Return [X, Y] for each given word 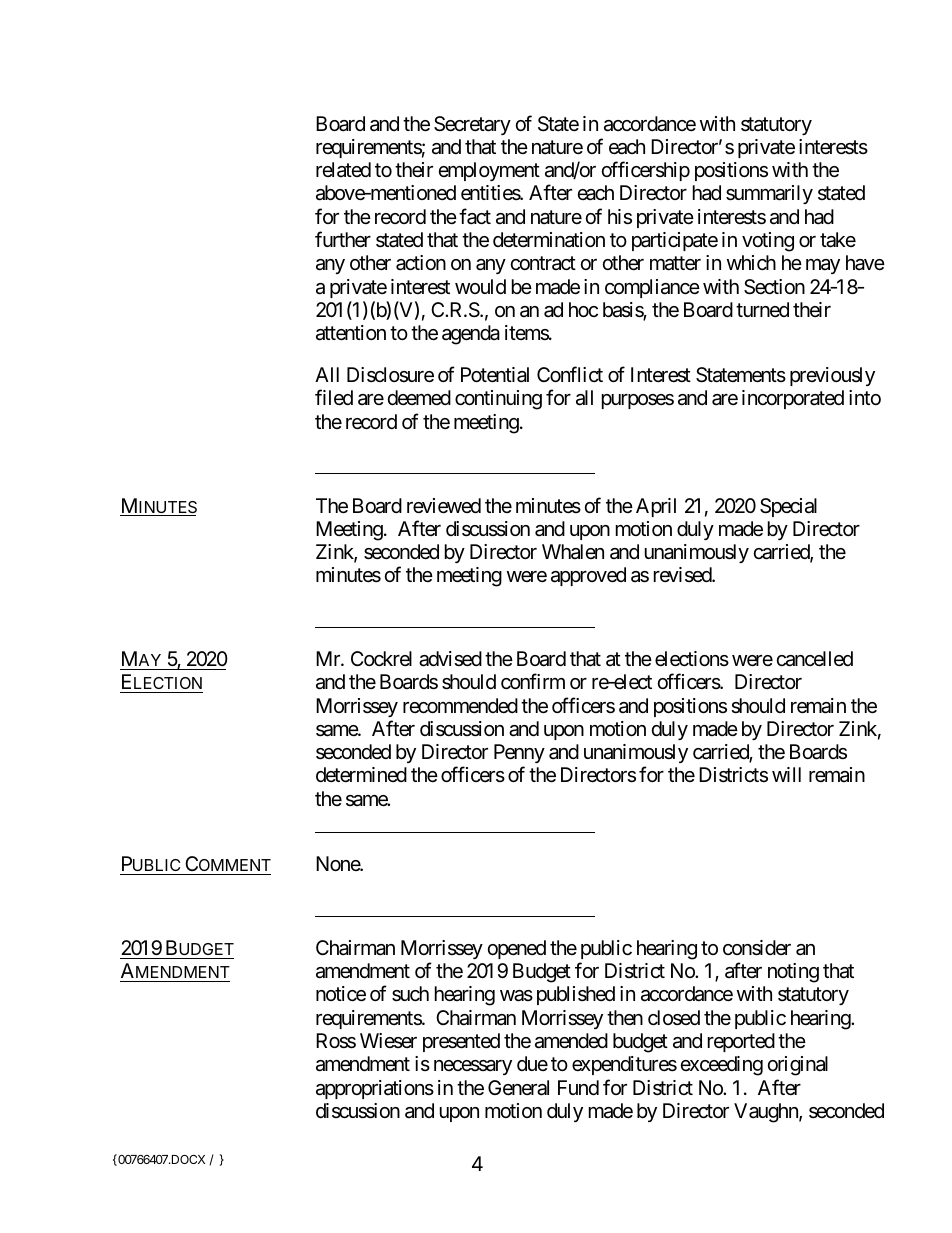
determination [549, 239]
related [343, 169]
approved [588, 576]
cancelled [815, 659]
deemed [419, 397]
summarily [769, 194]
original [798, 1066]
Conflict [570, 374]
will [786, 774]
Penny [519, 755]
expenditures [624, 1065]
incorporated [793, 399]
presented [461, 1042]
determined [361, 774]
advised [450, 659]
